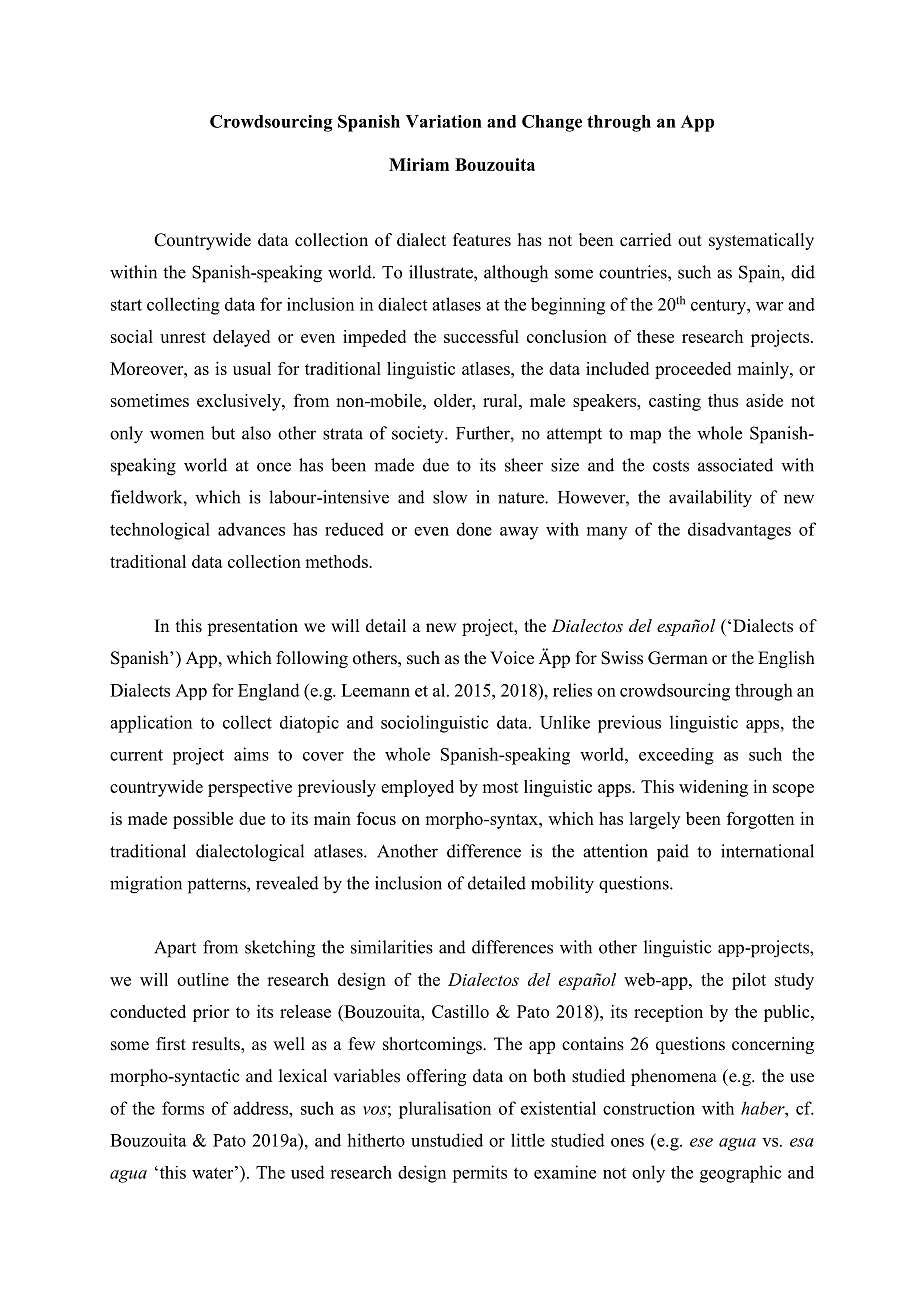 The image size is (924, 1308). I want to click on presentation, so click(252, 627).
